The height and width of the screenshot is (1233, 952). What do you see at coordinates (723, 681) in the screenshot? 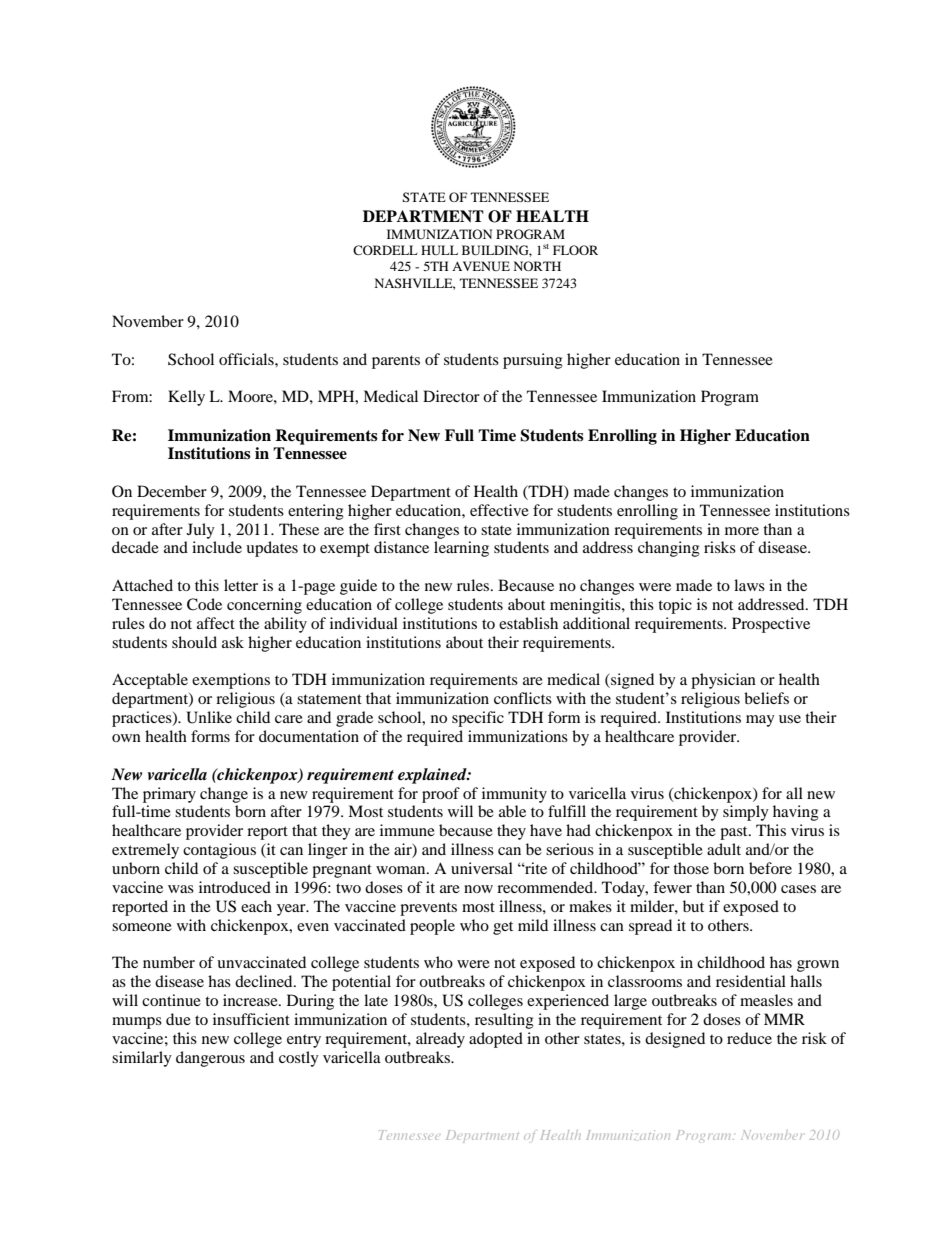
I see `physician` at bounding box center [723, 681].
